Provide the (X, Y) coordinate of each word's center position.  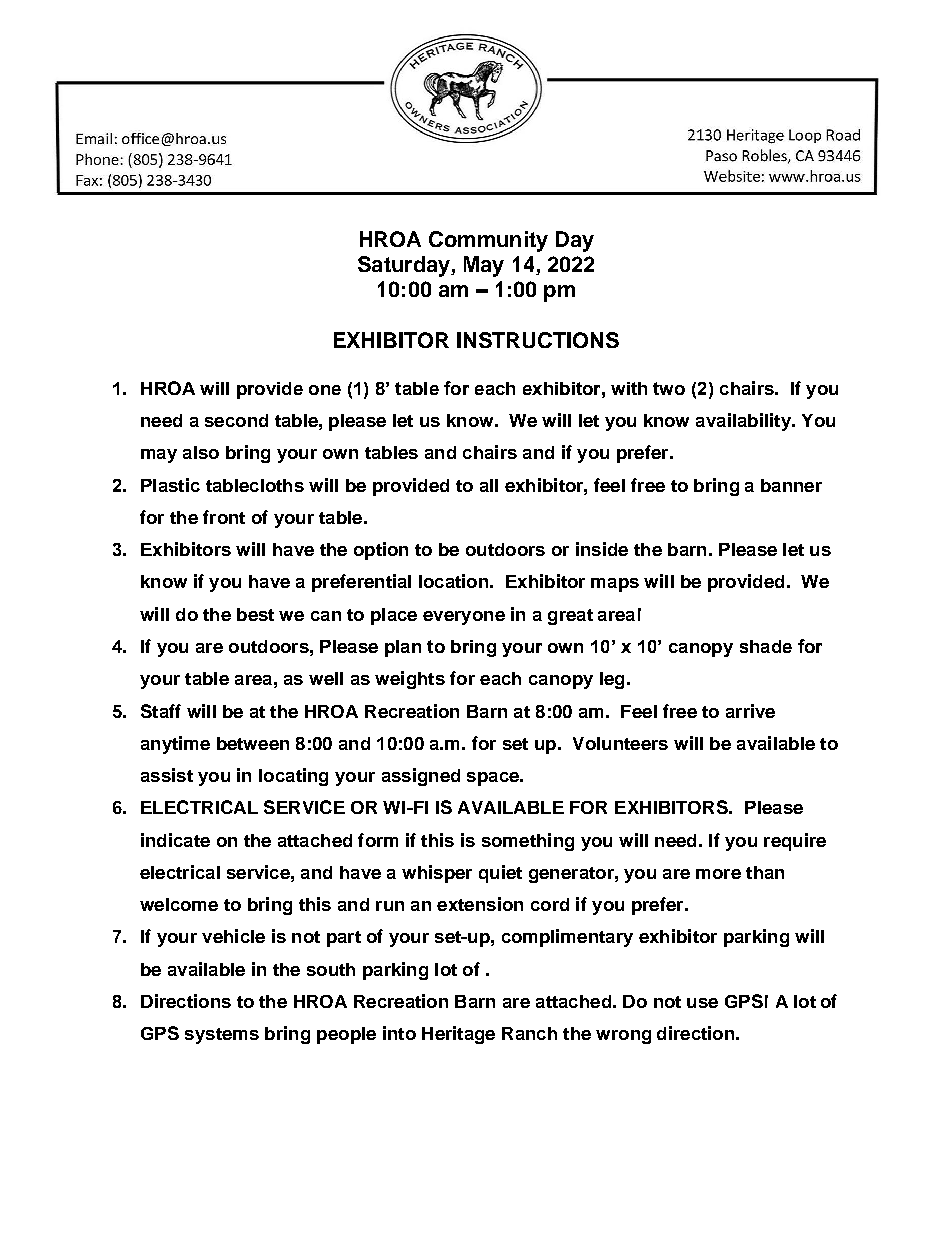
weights (410, 680)
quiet (500, 874)
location (453, 581)
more (718, 874)
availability (744, 422)
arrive (750, 711)
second (236, 420)
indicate (175, 840)
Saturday (405, 266)
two (669, 388)
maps (615, 585)
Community (488, 241)
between (253, 743)
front (224, 517)
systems (222, 1036)
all (489, 485)
